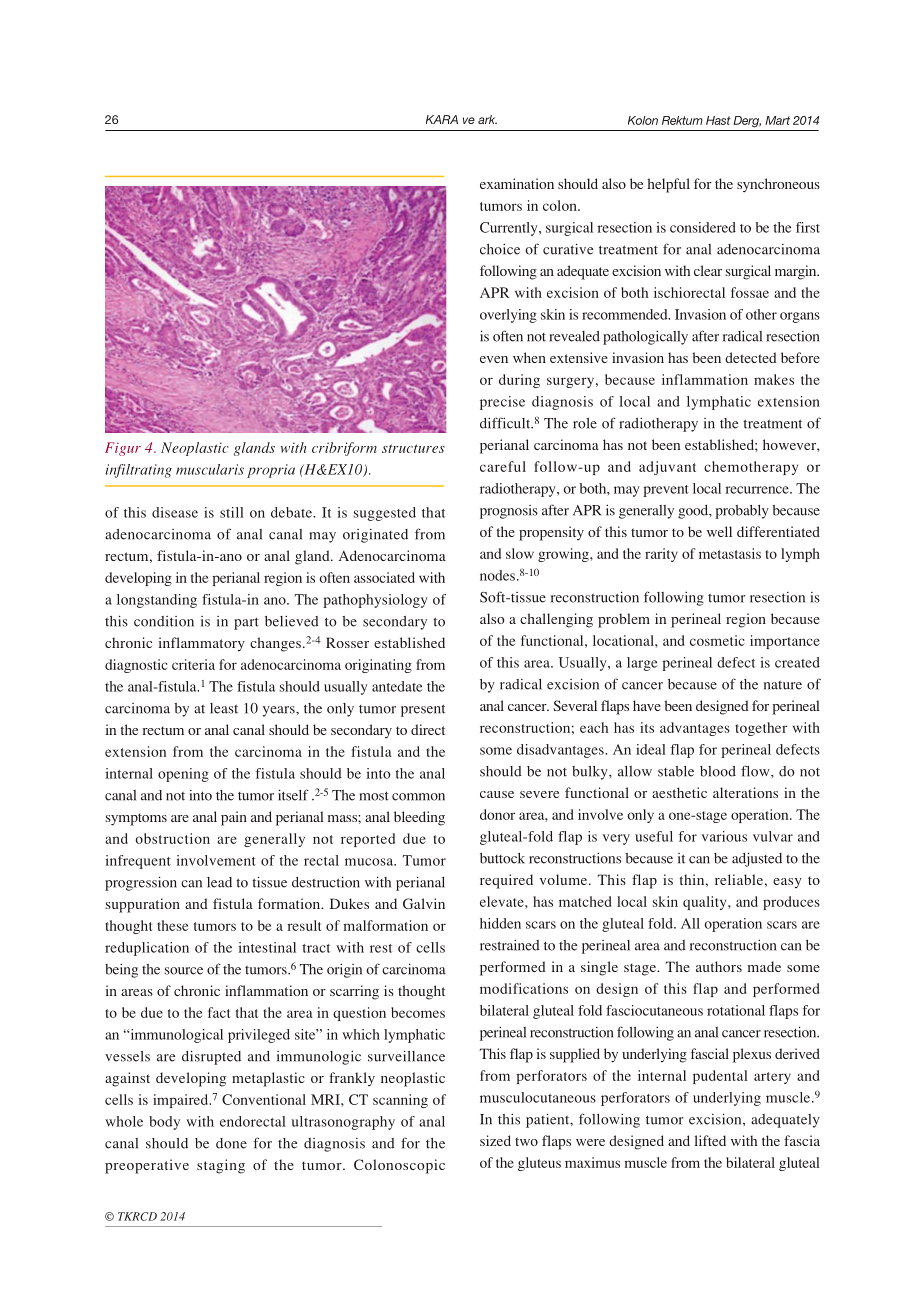  What do you see at coordinates (718, 120) in the image?
I see `Hast` at bounding box center [718, 120].
